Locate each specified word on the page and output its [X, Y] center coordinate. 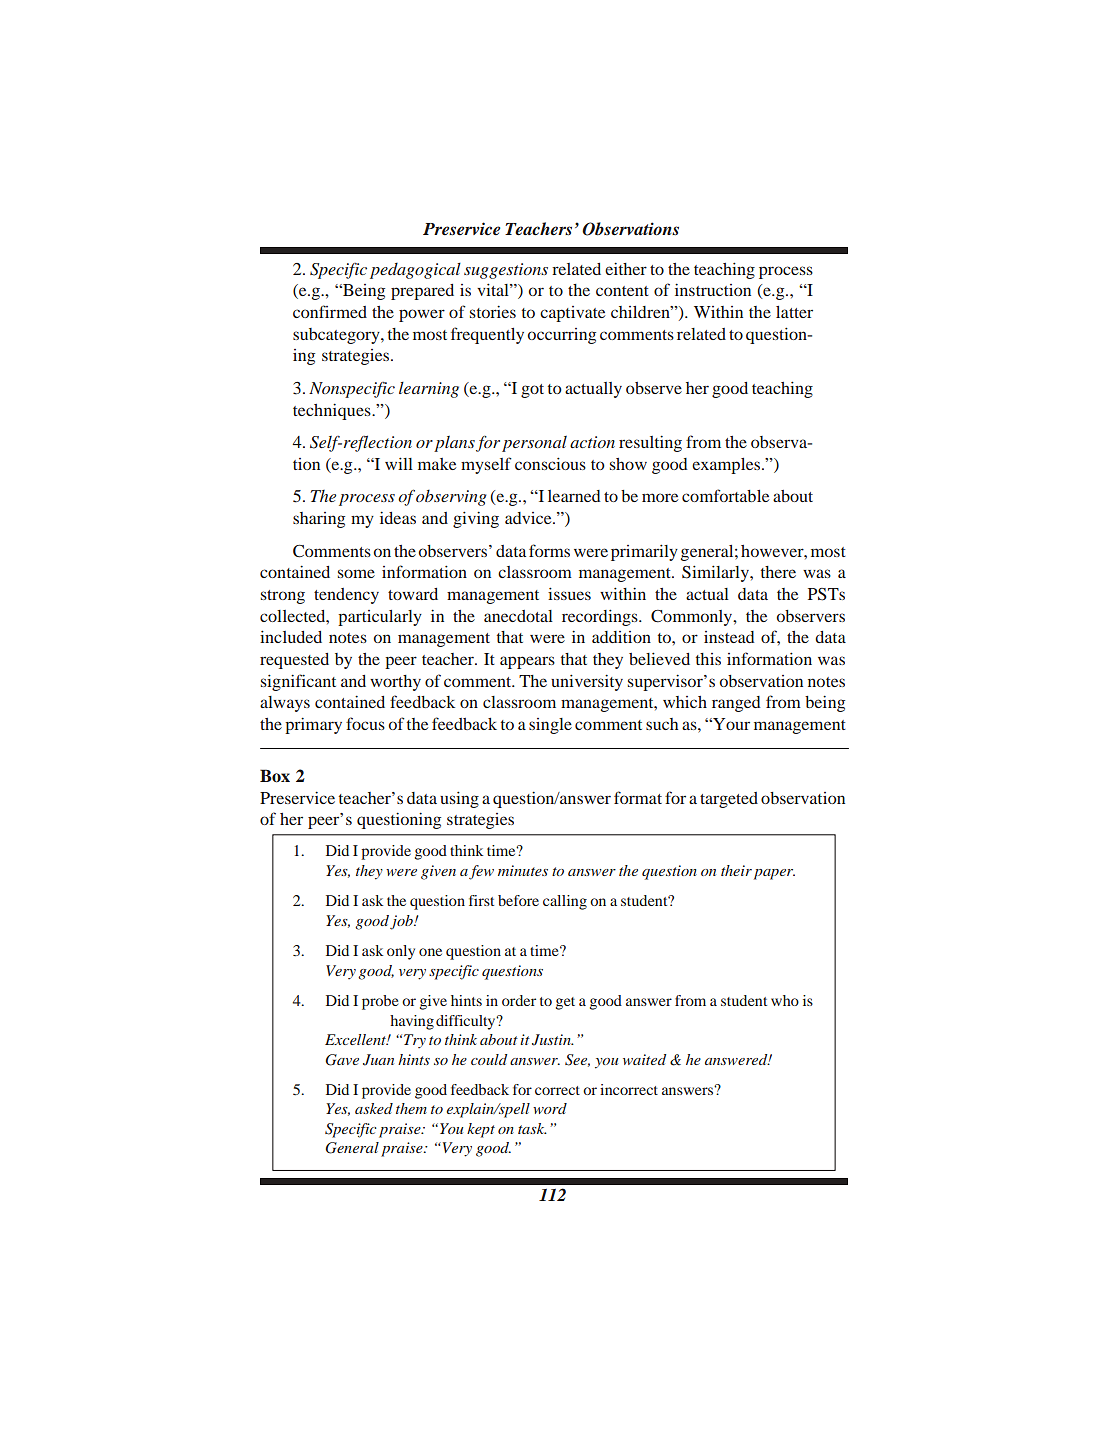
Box [275, 776]
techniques [333, 411]
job [402, 922]
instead [729, 637]
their [736, 870]
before [518, 900]
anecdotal [518, 616]
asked [374, 1108]
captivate [572, 314]
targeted [729, 800]
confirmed [330, 311]
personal [534, 444]
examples [727, 466]
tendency [346, 596]
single [550, 726]
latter [794, 312]
